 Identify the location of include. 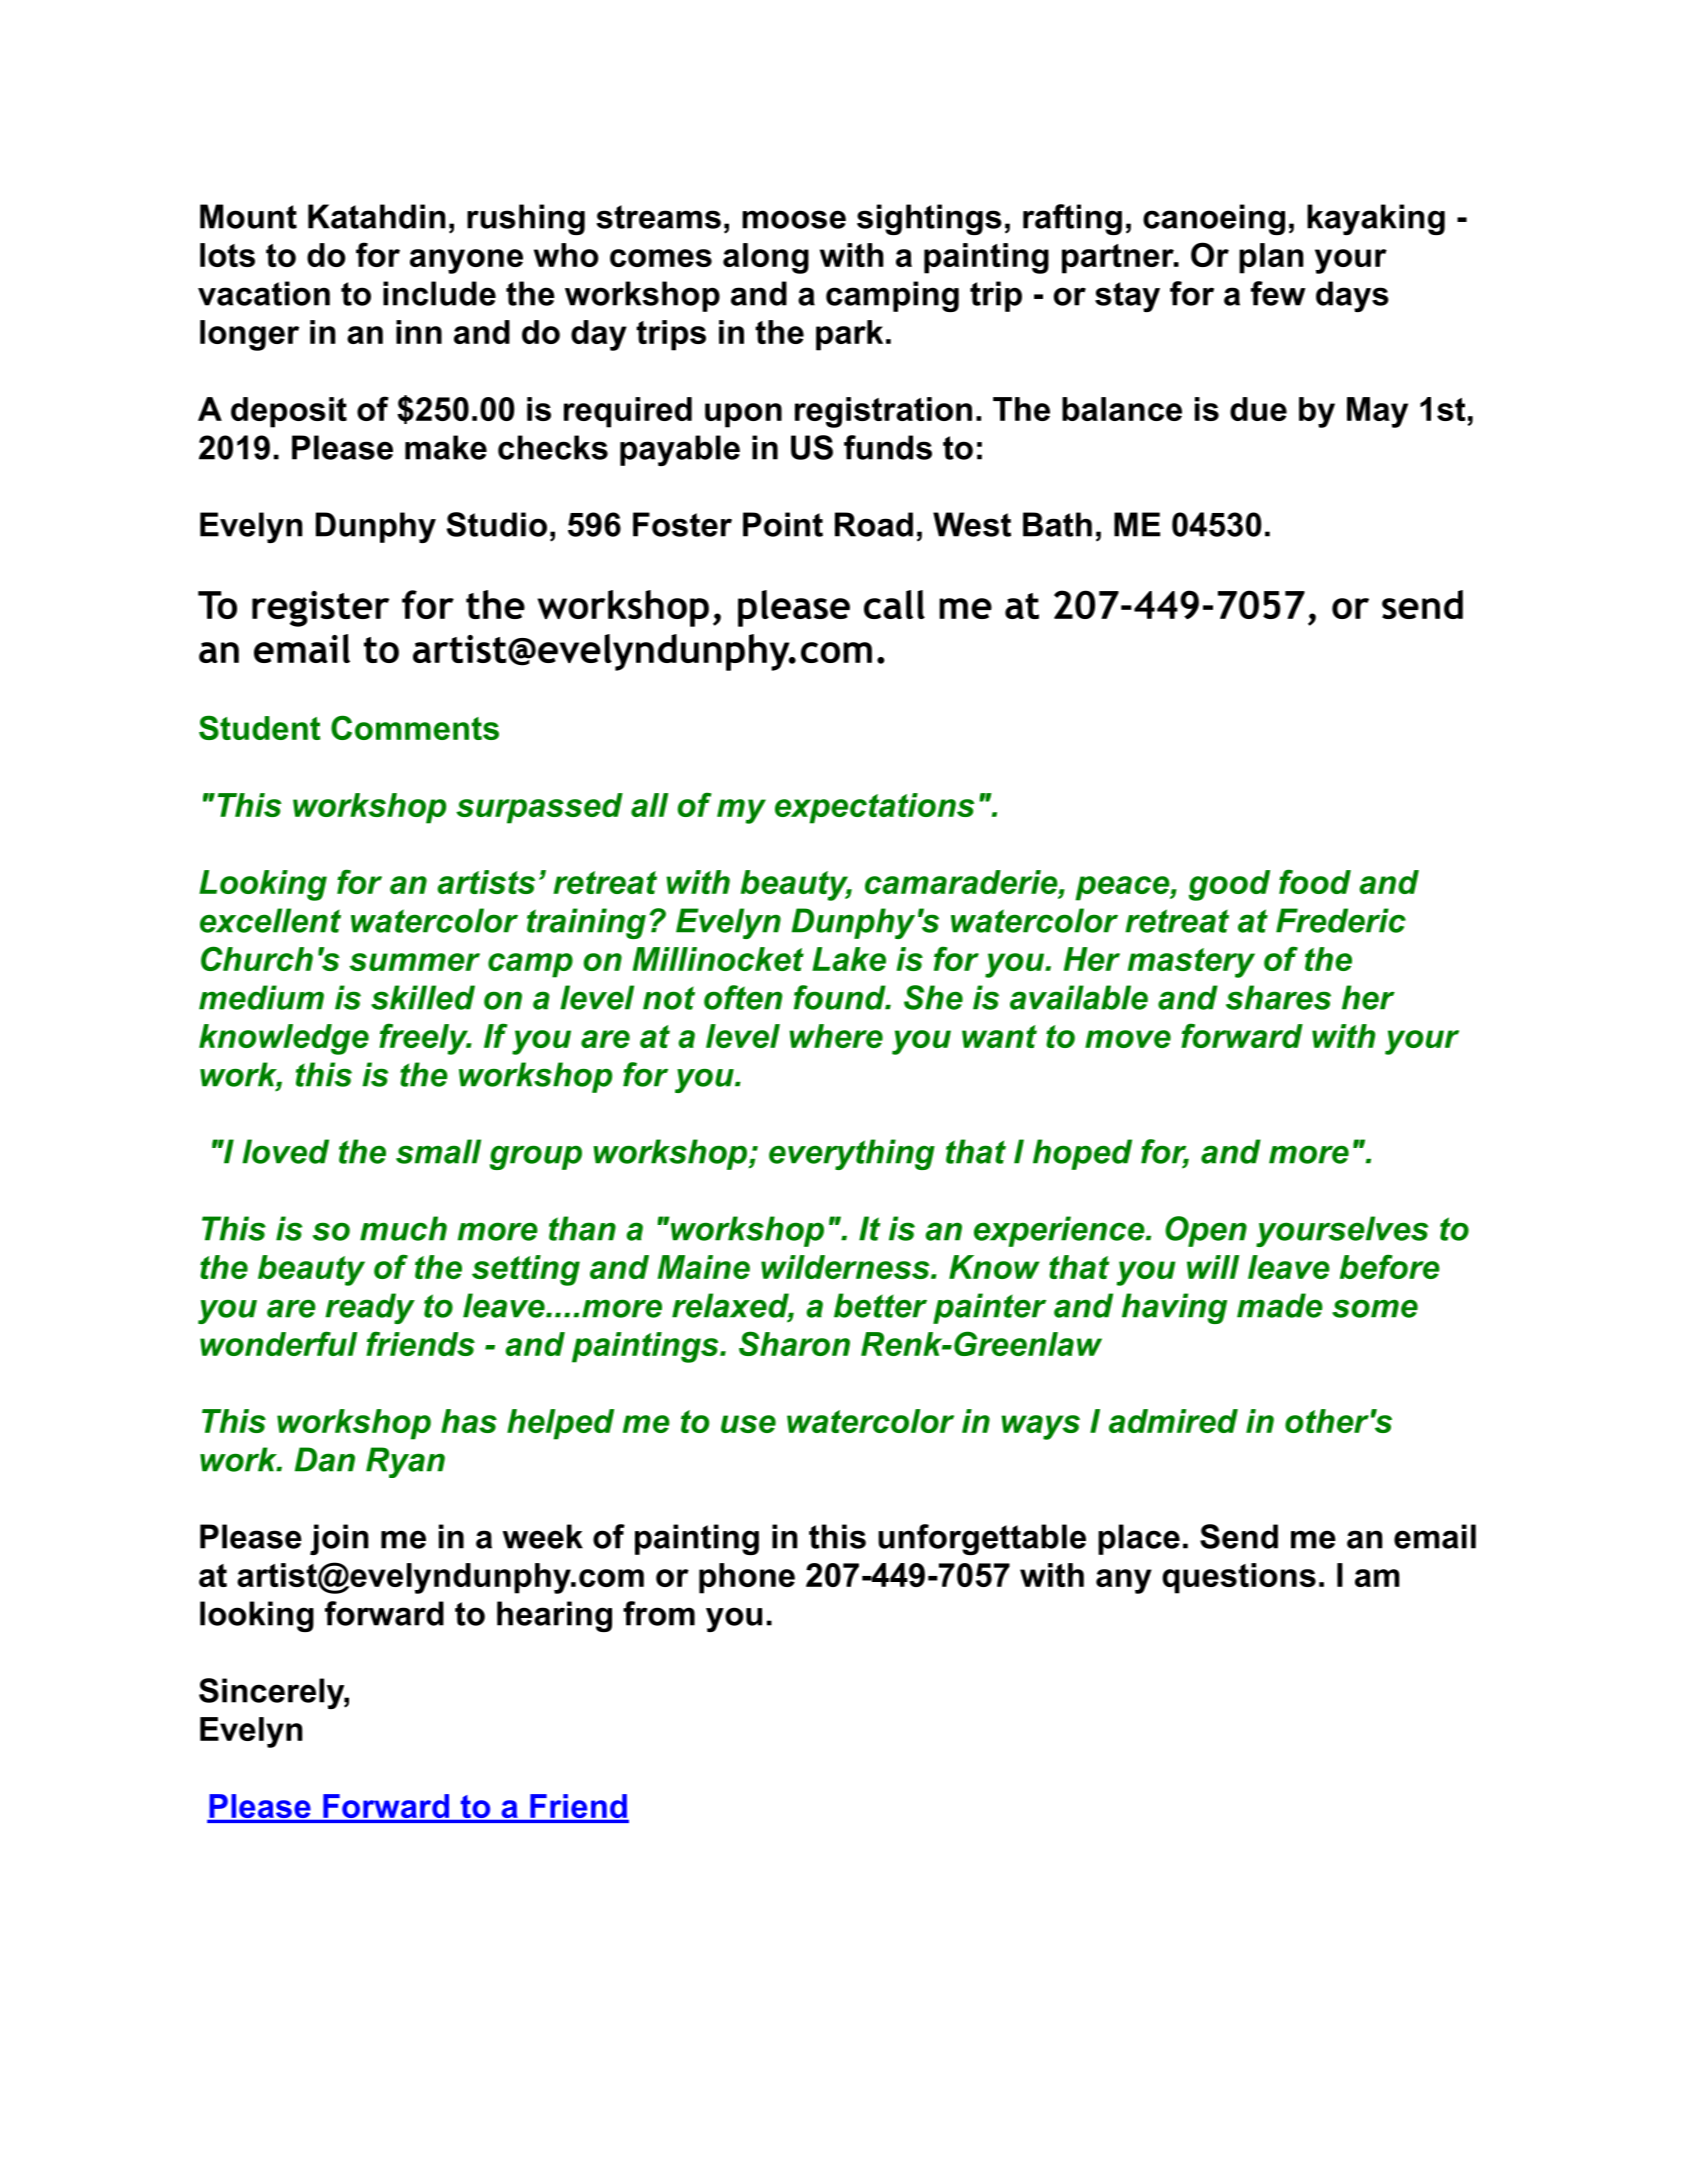
(439, 293).
